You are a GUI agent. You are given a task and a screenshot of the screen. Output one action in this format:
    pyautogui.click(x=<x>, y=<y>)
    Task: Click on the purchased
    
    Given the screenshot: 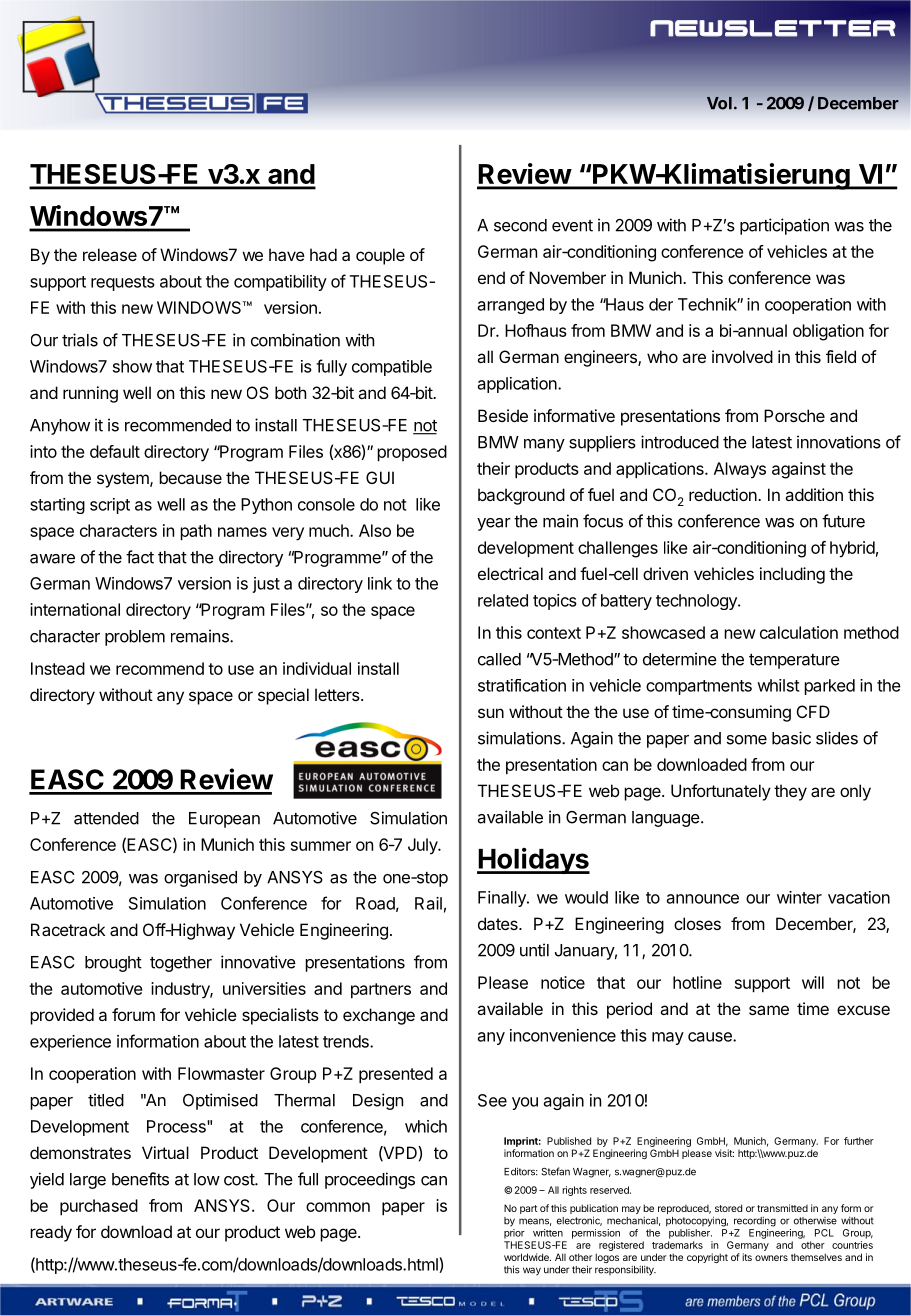 What is the action you would take?
    pyautogui.click(x=99, y=1207)
